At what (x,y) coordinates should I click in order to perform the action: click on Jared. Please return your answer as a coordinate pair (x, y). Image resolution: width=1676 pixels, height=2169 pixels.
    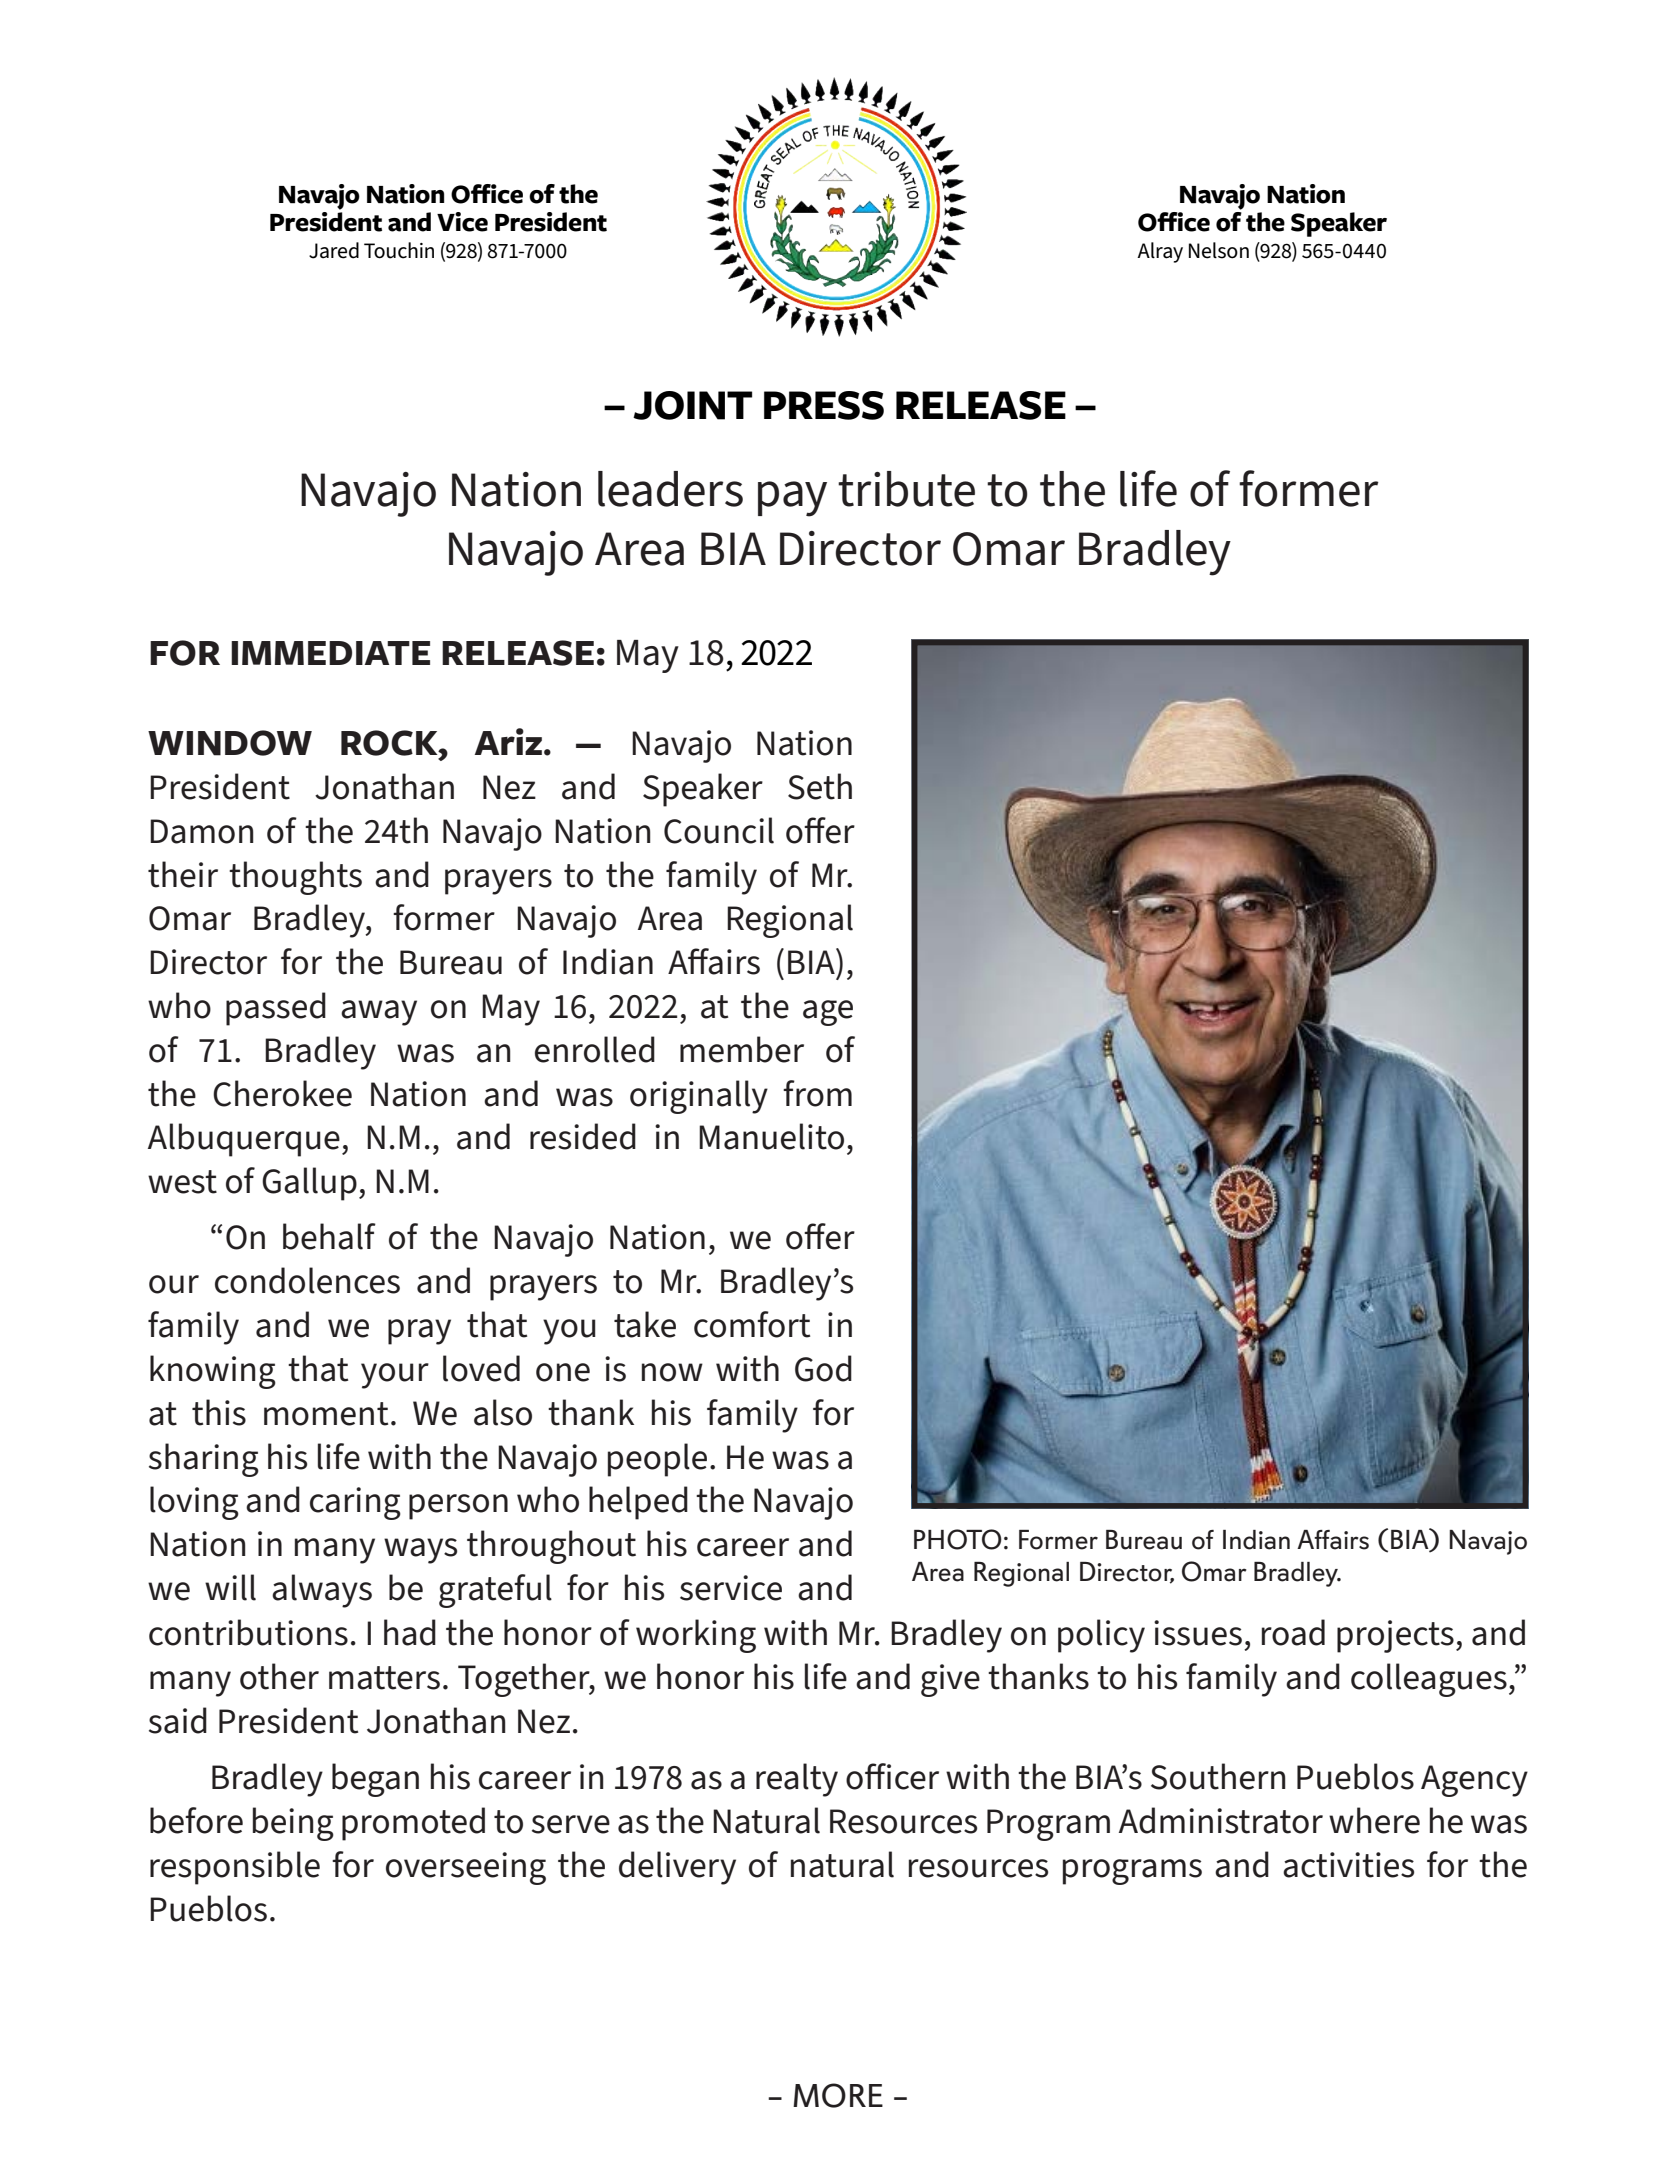
    Looking at the image, I should click on (334, 250).
